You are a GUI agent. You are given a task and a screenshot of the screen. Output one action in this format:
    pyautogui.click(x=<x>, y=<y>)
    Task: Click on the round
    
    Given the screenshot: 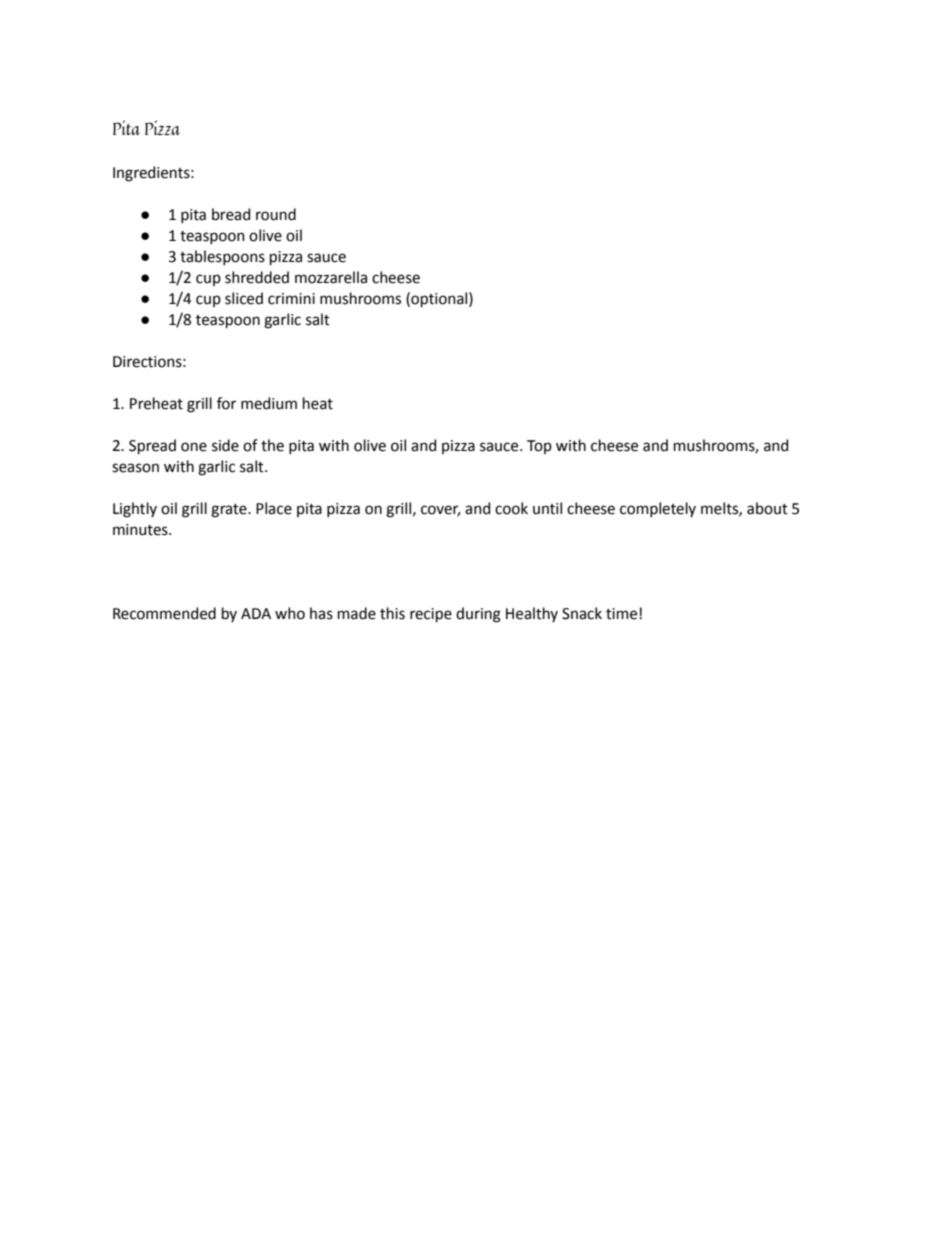 What is the action you would take?
    pyautogui.click(x=276, y=214)
